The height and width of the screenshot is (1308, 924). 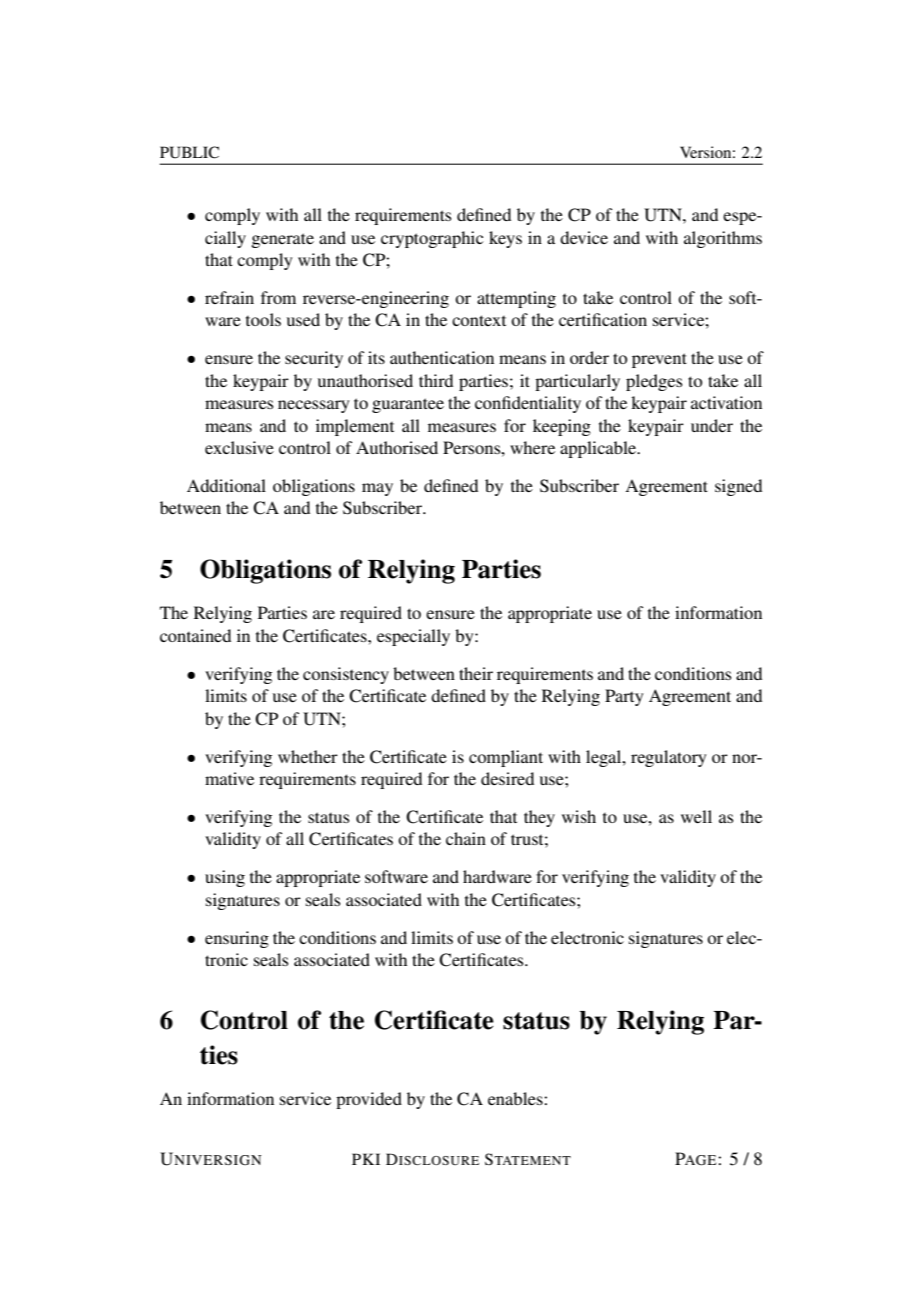 What do you see at coordinates (226, 485) in the screenshot?
I see `Additional` at bounding box center [226, 485].
